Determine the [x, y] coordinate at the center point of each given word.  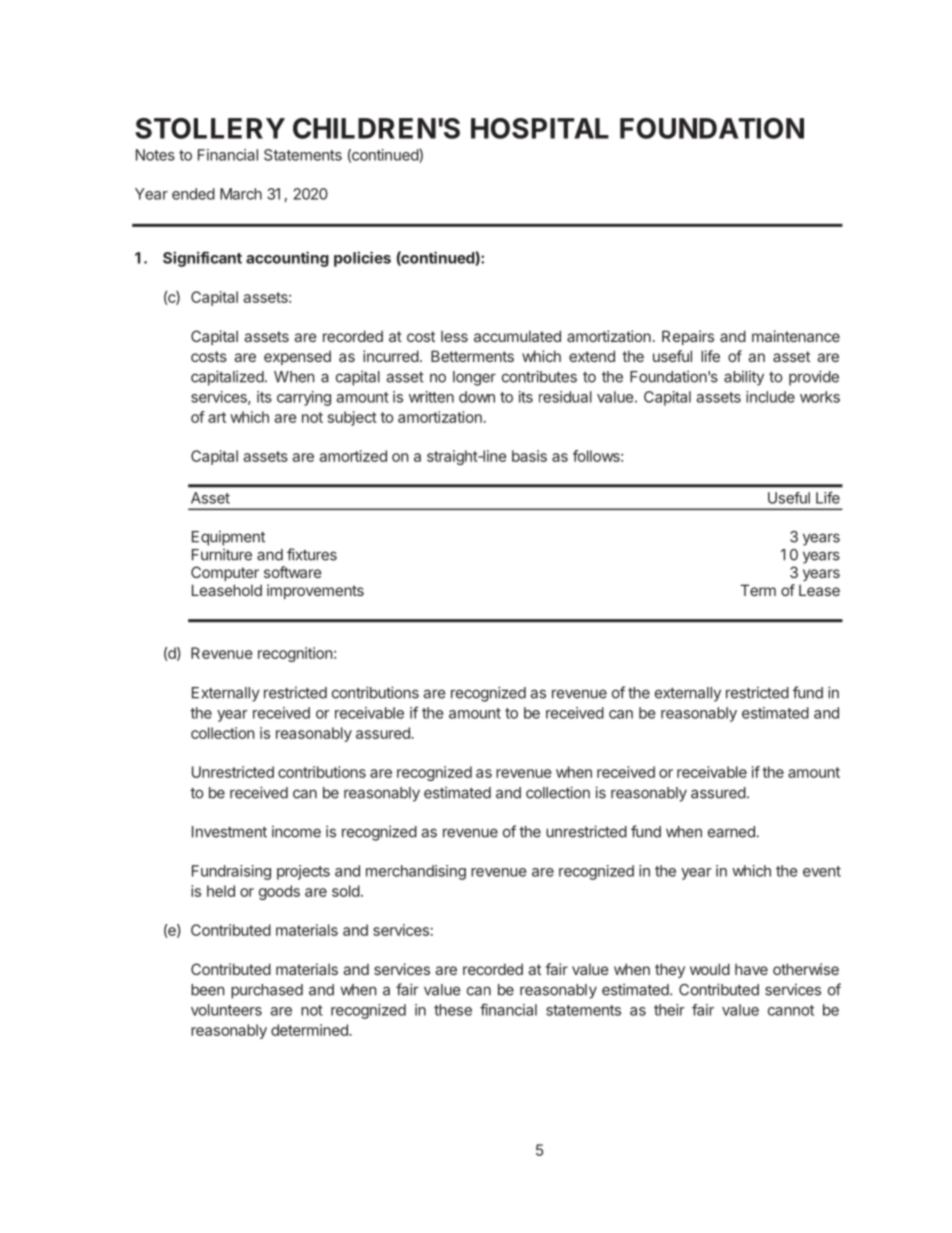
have [751, 969]
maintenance [796, 336]
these [453, 1010]
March [241, 194]
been [207, 990]
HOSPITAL [540, 128]
